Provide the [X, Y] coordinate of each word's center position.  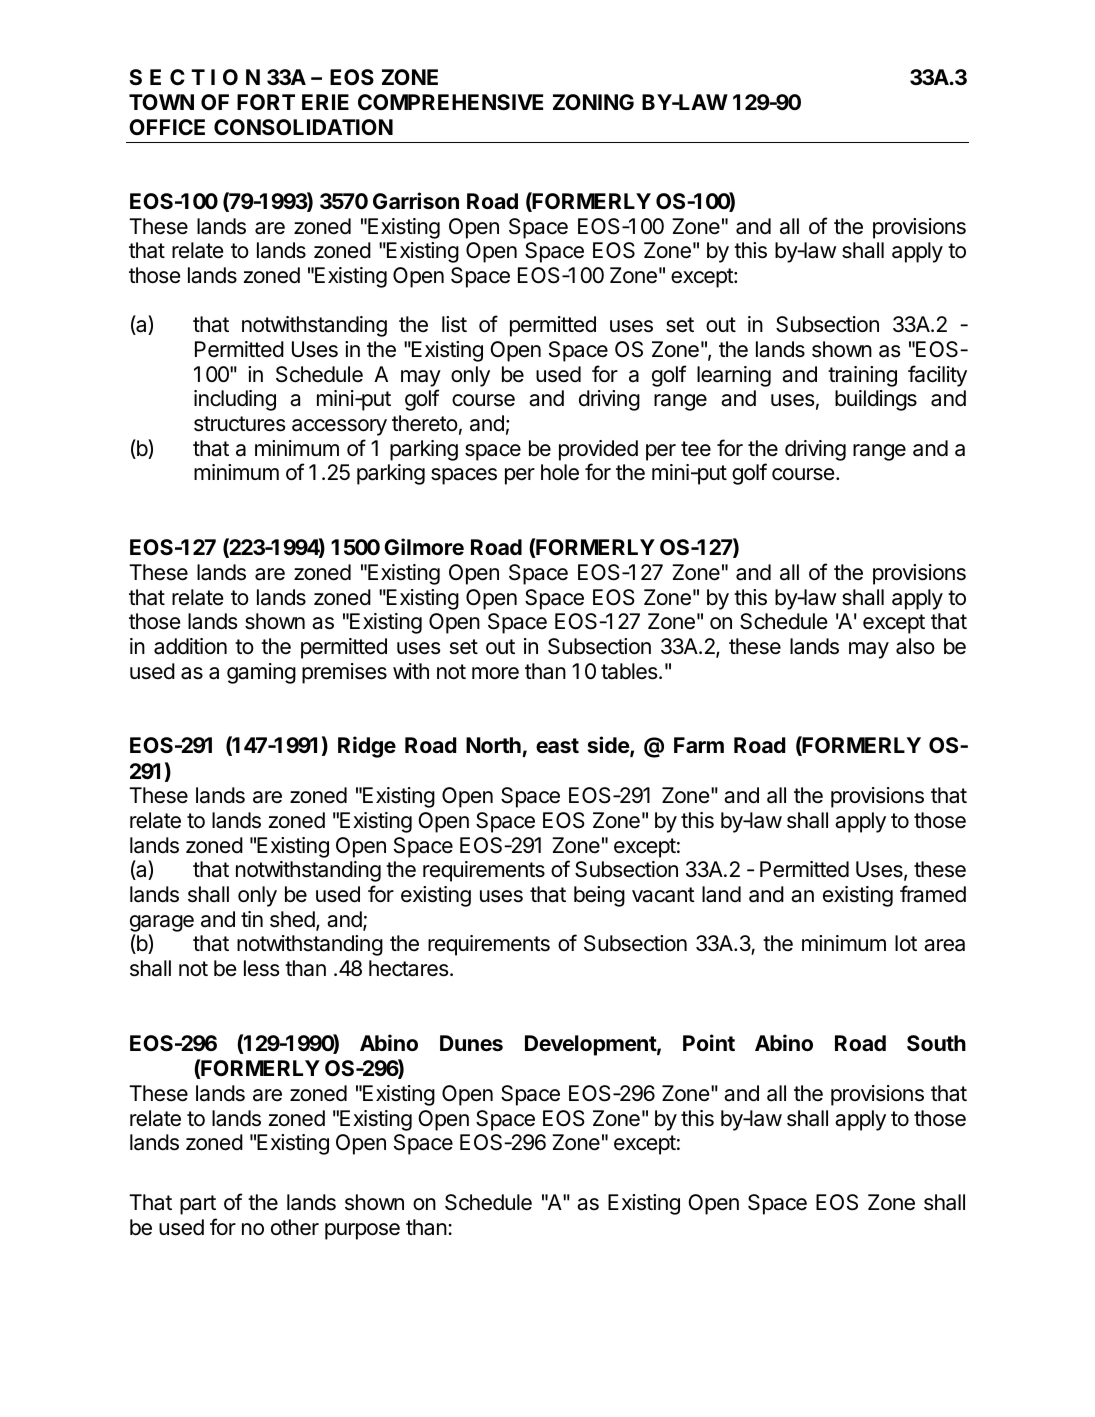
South [936, 1043]
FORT [266, 102]
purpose [362, 1231]
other [295, 1227]
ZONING [593, 102]
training [862, 376]
